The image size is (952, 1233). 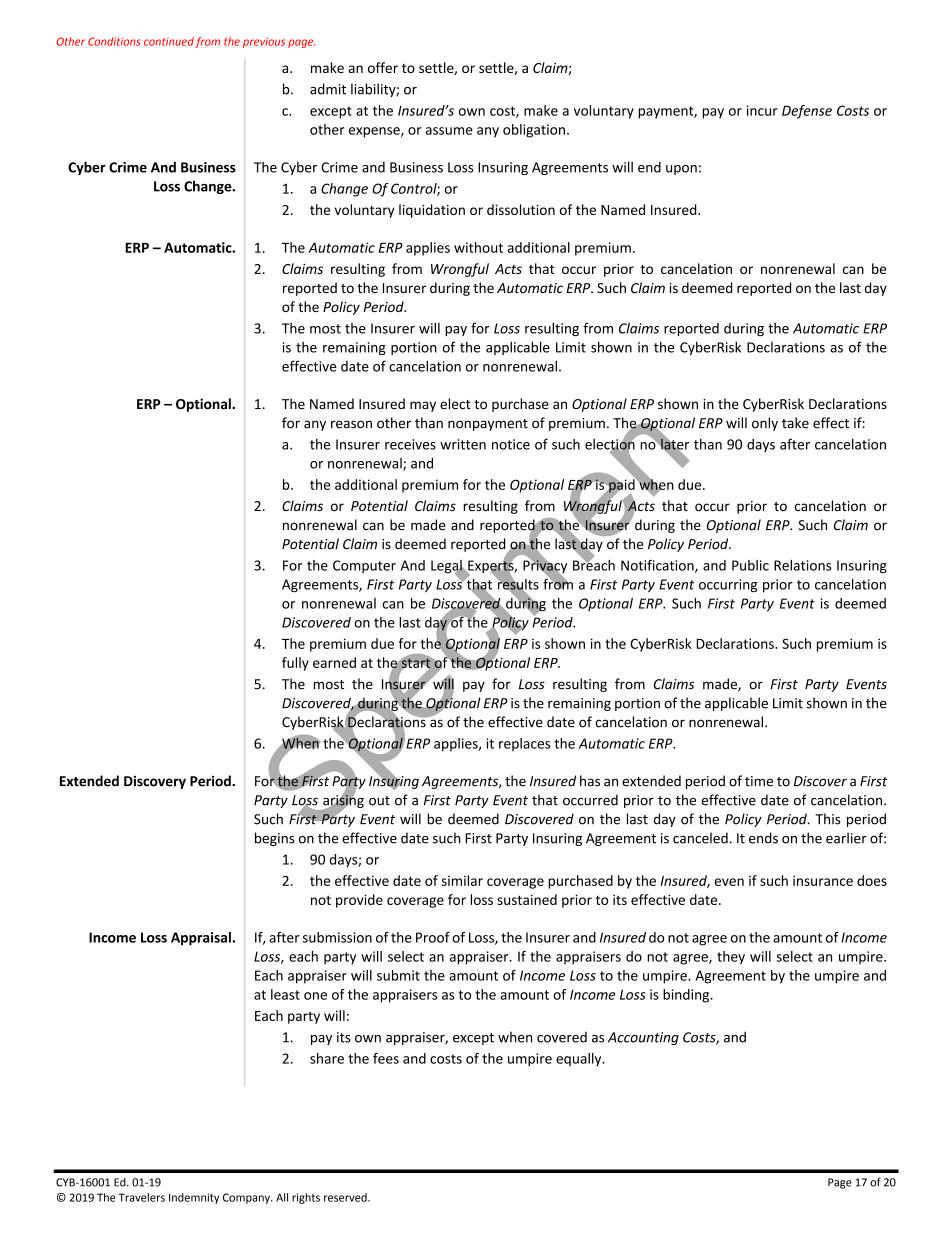 What do you see at coordinates (295, 664) in the screenshot?
I see `fully` at bounding box center [295, 664].
